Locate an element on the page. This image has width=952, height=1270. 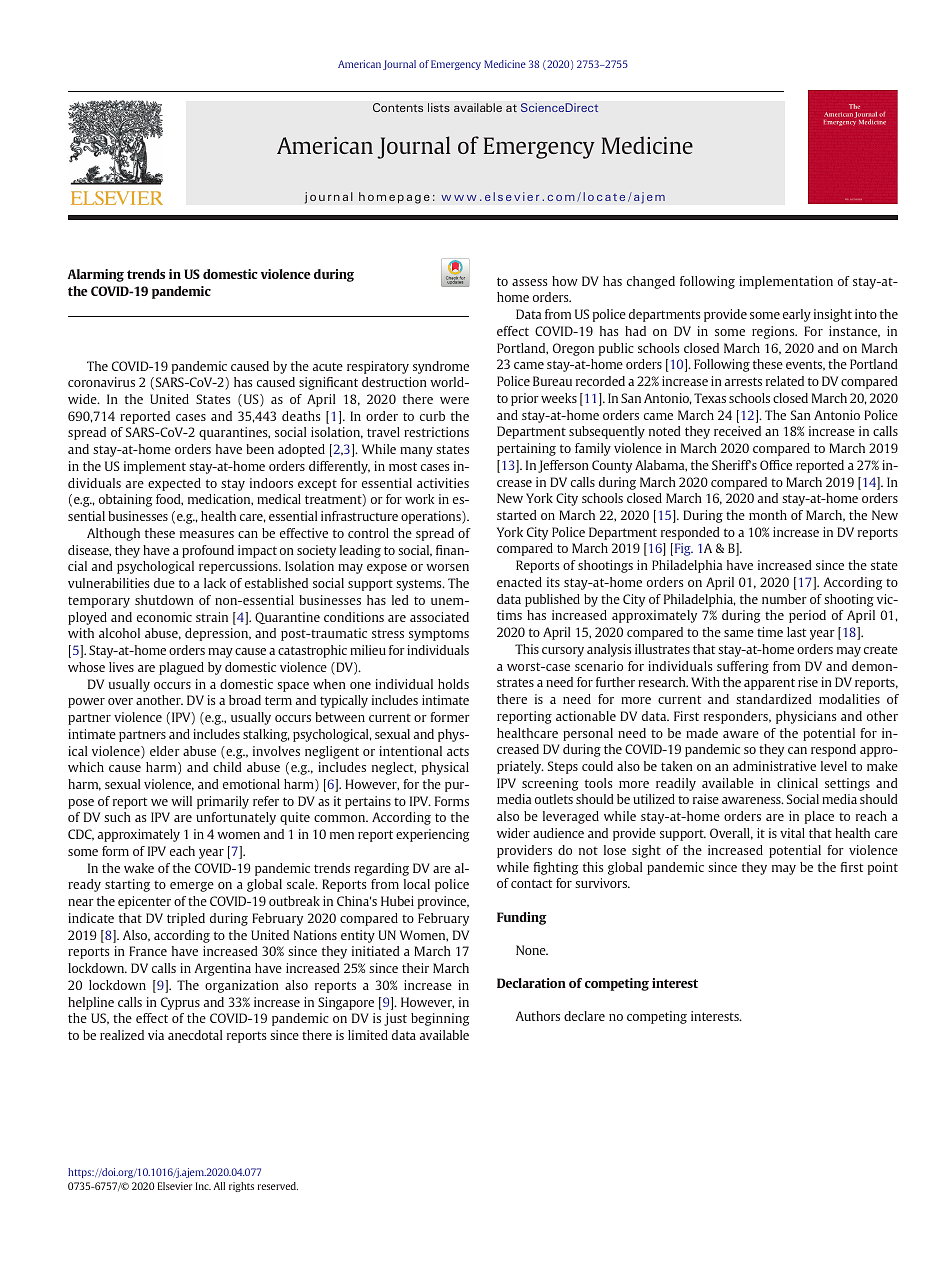
changed is located at coordinates (651, 282).
